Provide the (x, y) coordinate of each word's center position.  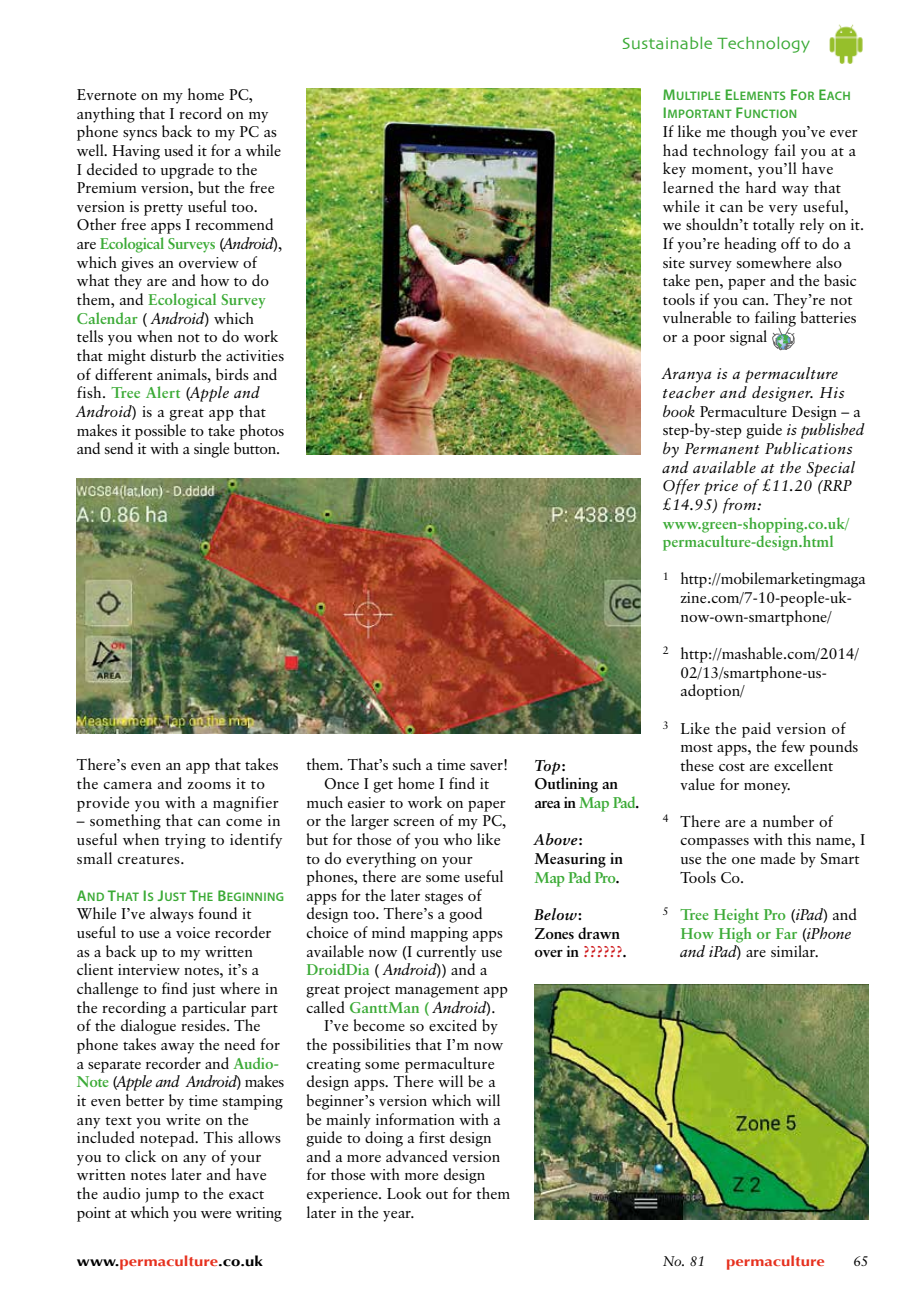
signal (748, 338)
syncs (140, 135)
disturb (173, 355)
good (465, 915)
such (407, 764)
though (753, 133)
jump (162, 1195)
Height (736, 916)
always (172, 915)
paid (756, 730)
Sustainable (667, 43)
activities (255, 355)
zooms (209, 785)
